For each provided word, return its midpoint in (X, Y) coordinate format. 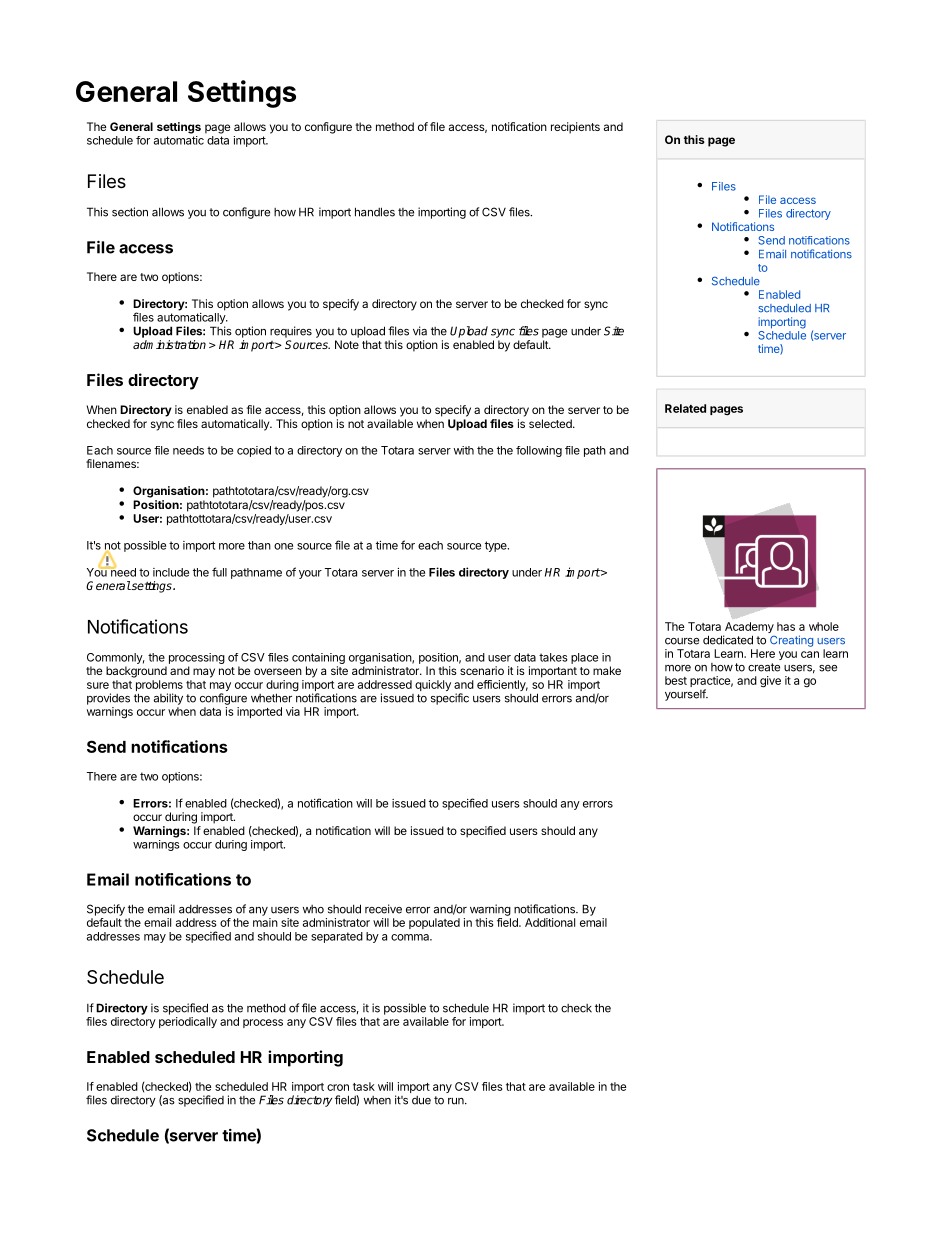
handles (375, 212)
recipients (575, 128)
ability (168, 699)
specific (450, 699)
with (464, 450)
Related (685, 408)
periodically (188, 1022)
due (421, 1100)
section (130, 212)
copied (254, 451)
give (770, 682)
